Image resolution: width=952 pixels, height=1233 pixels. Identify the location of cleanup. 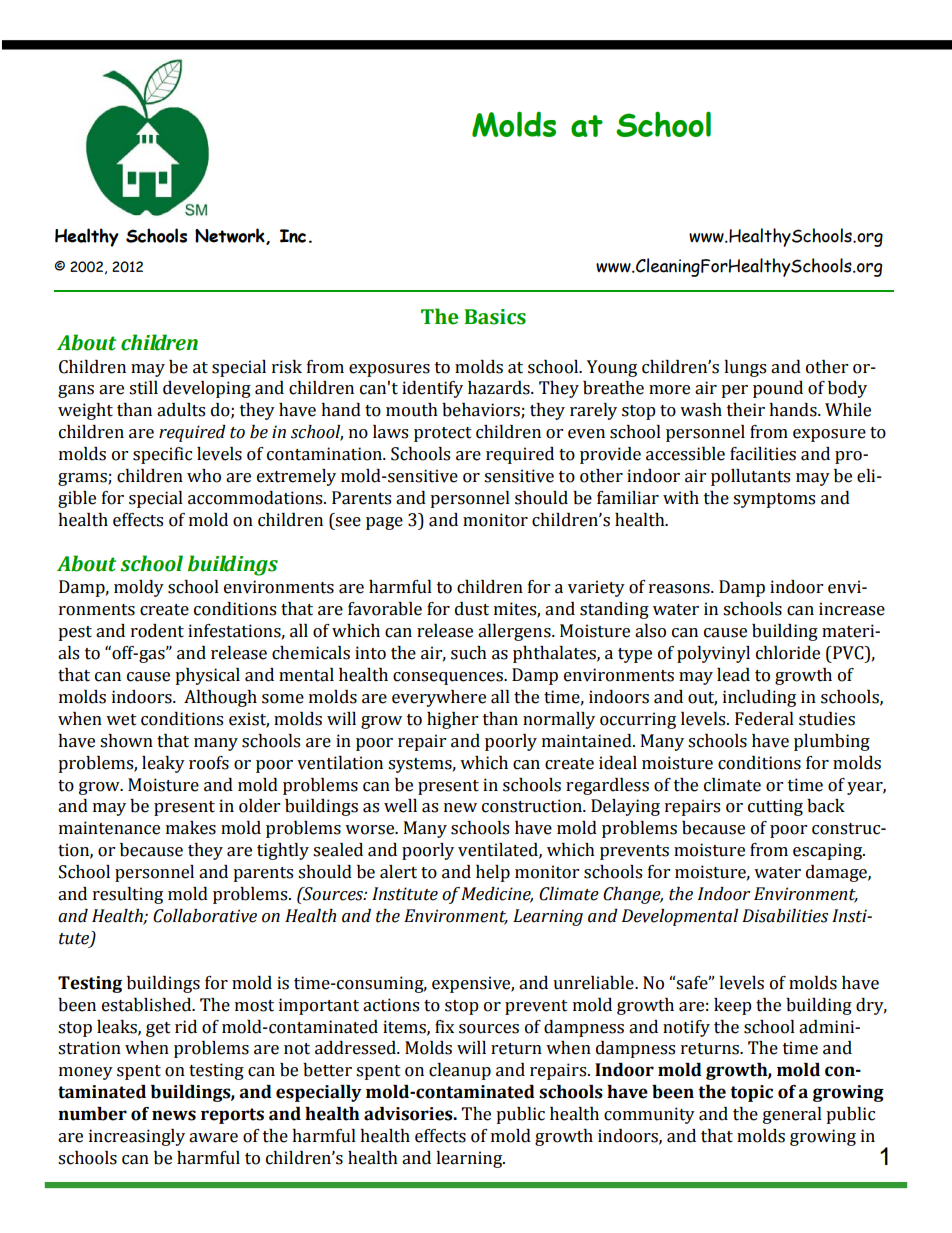
(460, 1071).
